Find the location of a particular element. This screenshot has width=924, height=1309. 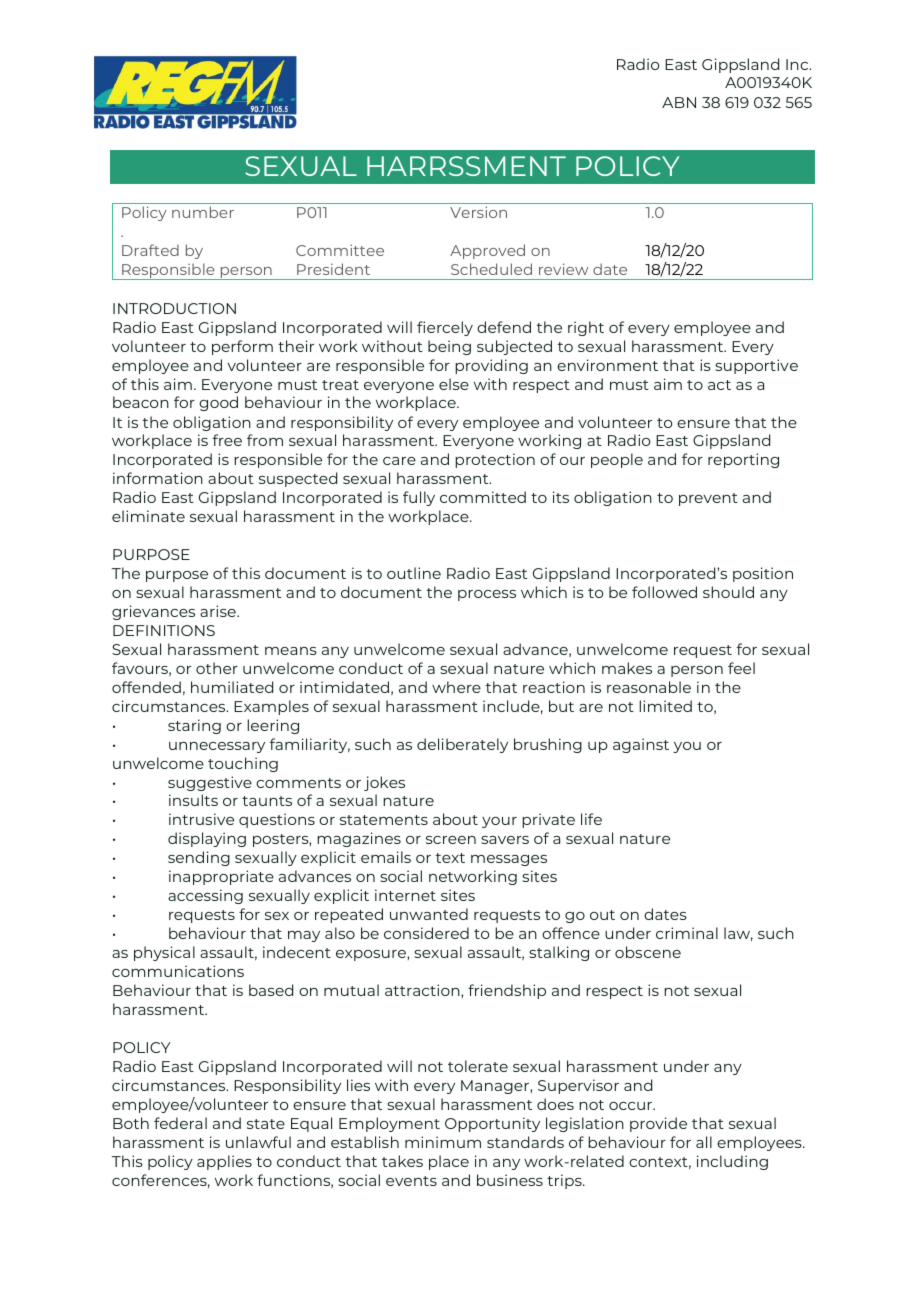

intrusive is located at coordinates (201, 819).
